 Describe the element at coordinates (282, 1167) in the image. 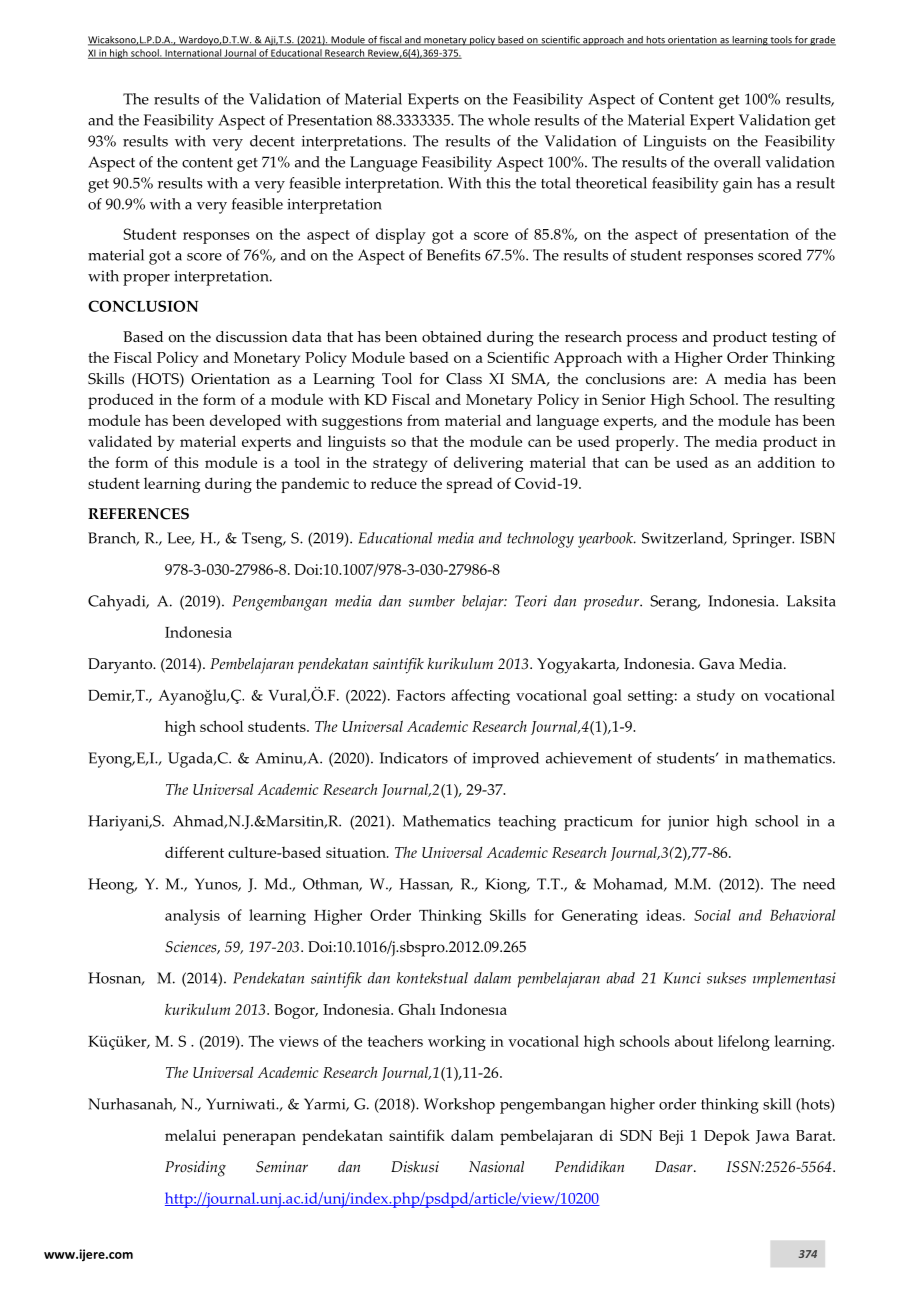

I see `Seminar` at that location.
